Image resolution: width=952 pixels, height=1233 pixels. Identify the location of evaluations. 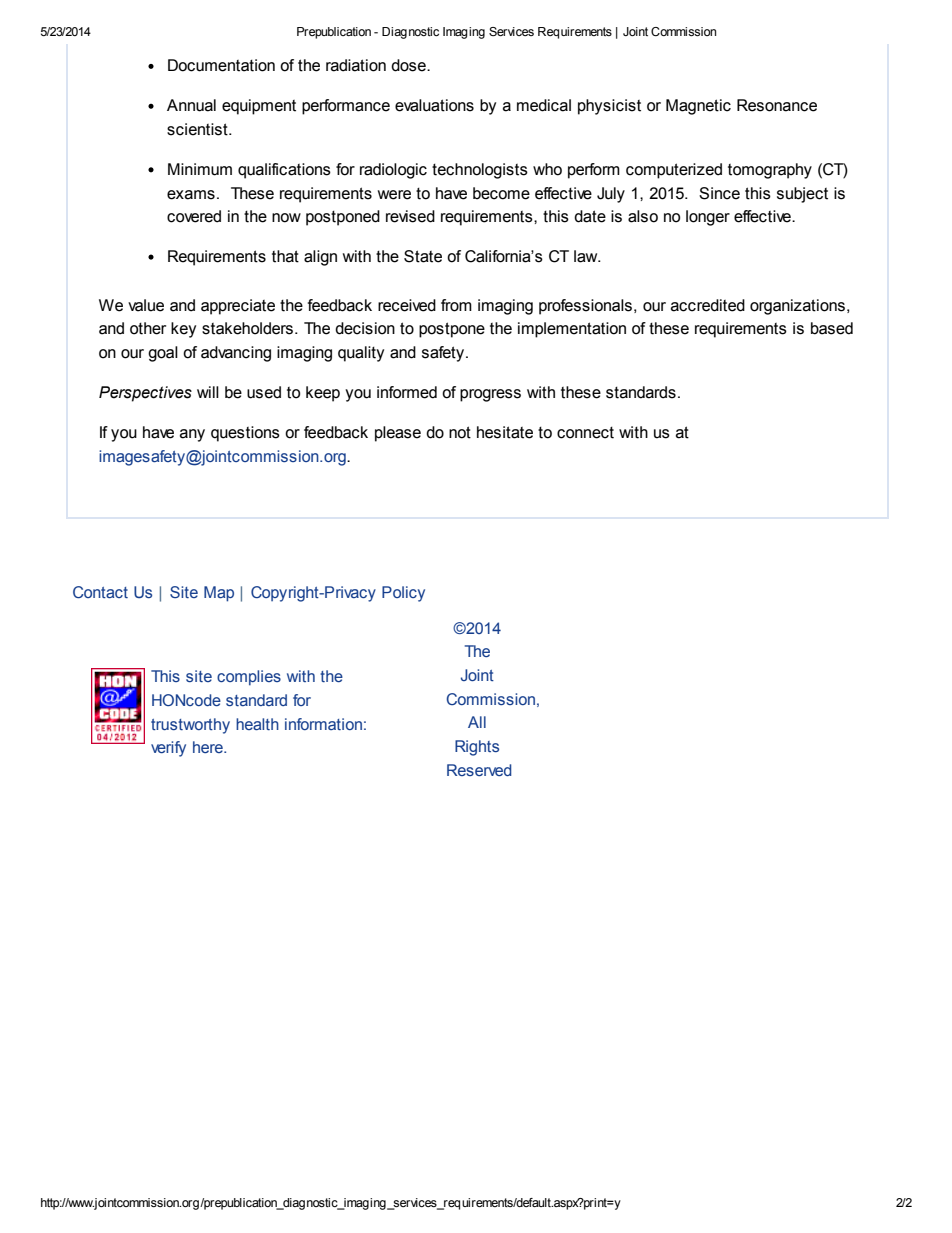
(434, 105).
